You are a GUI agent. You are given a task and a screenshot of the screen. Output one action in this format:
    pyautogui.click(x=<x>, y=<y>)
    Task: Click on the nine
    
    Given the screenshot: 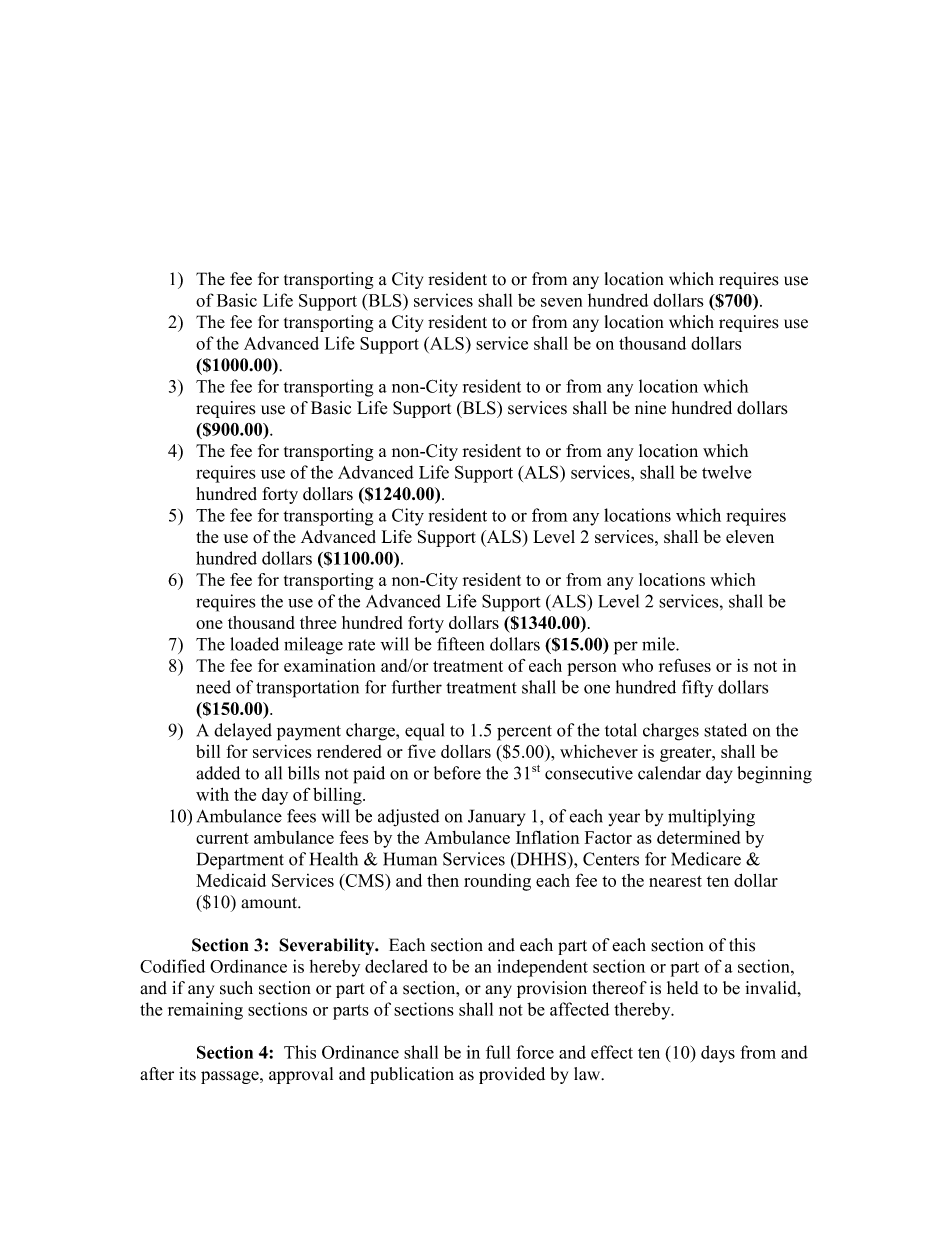 What is the action you would take?
    pyautogui.click(x=650, y=408)
